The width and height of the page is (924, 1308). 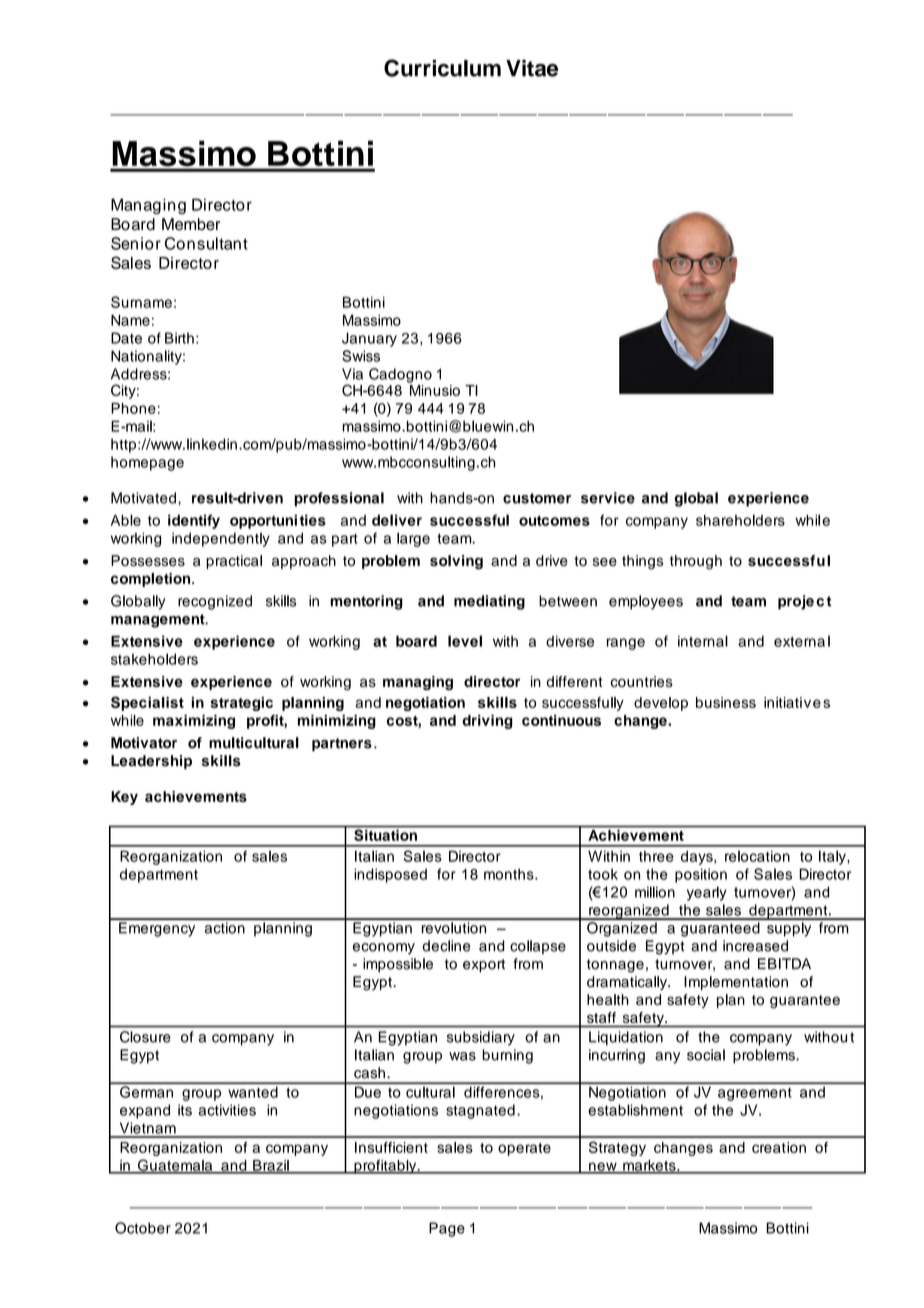 What do you see at coordinates (740, 520) in the page?
I see `shareholders` at bounding box center [740, 520].
